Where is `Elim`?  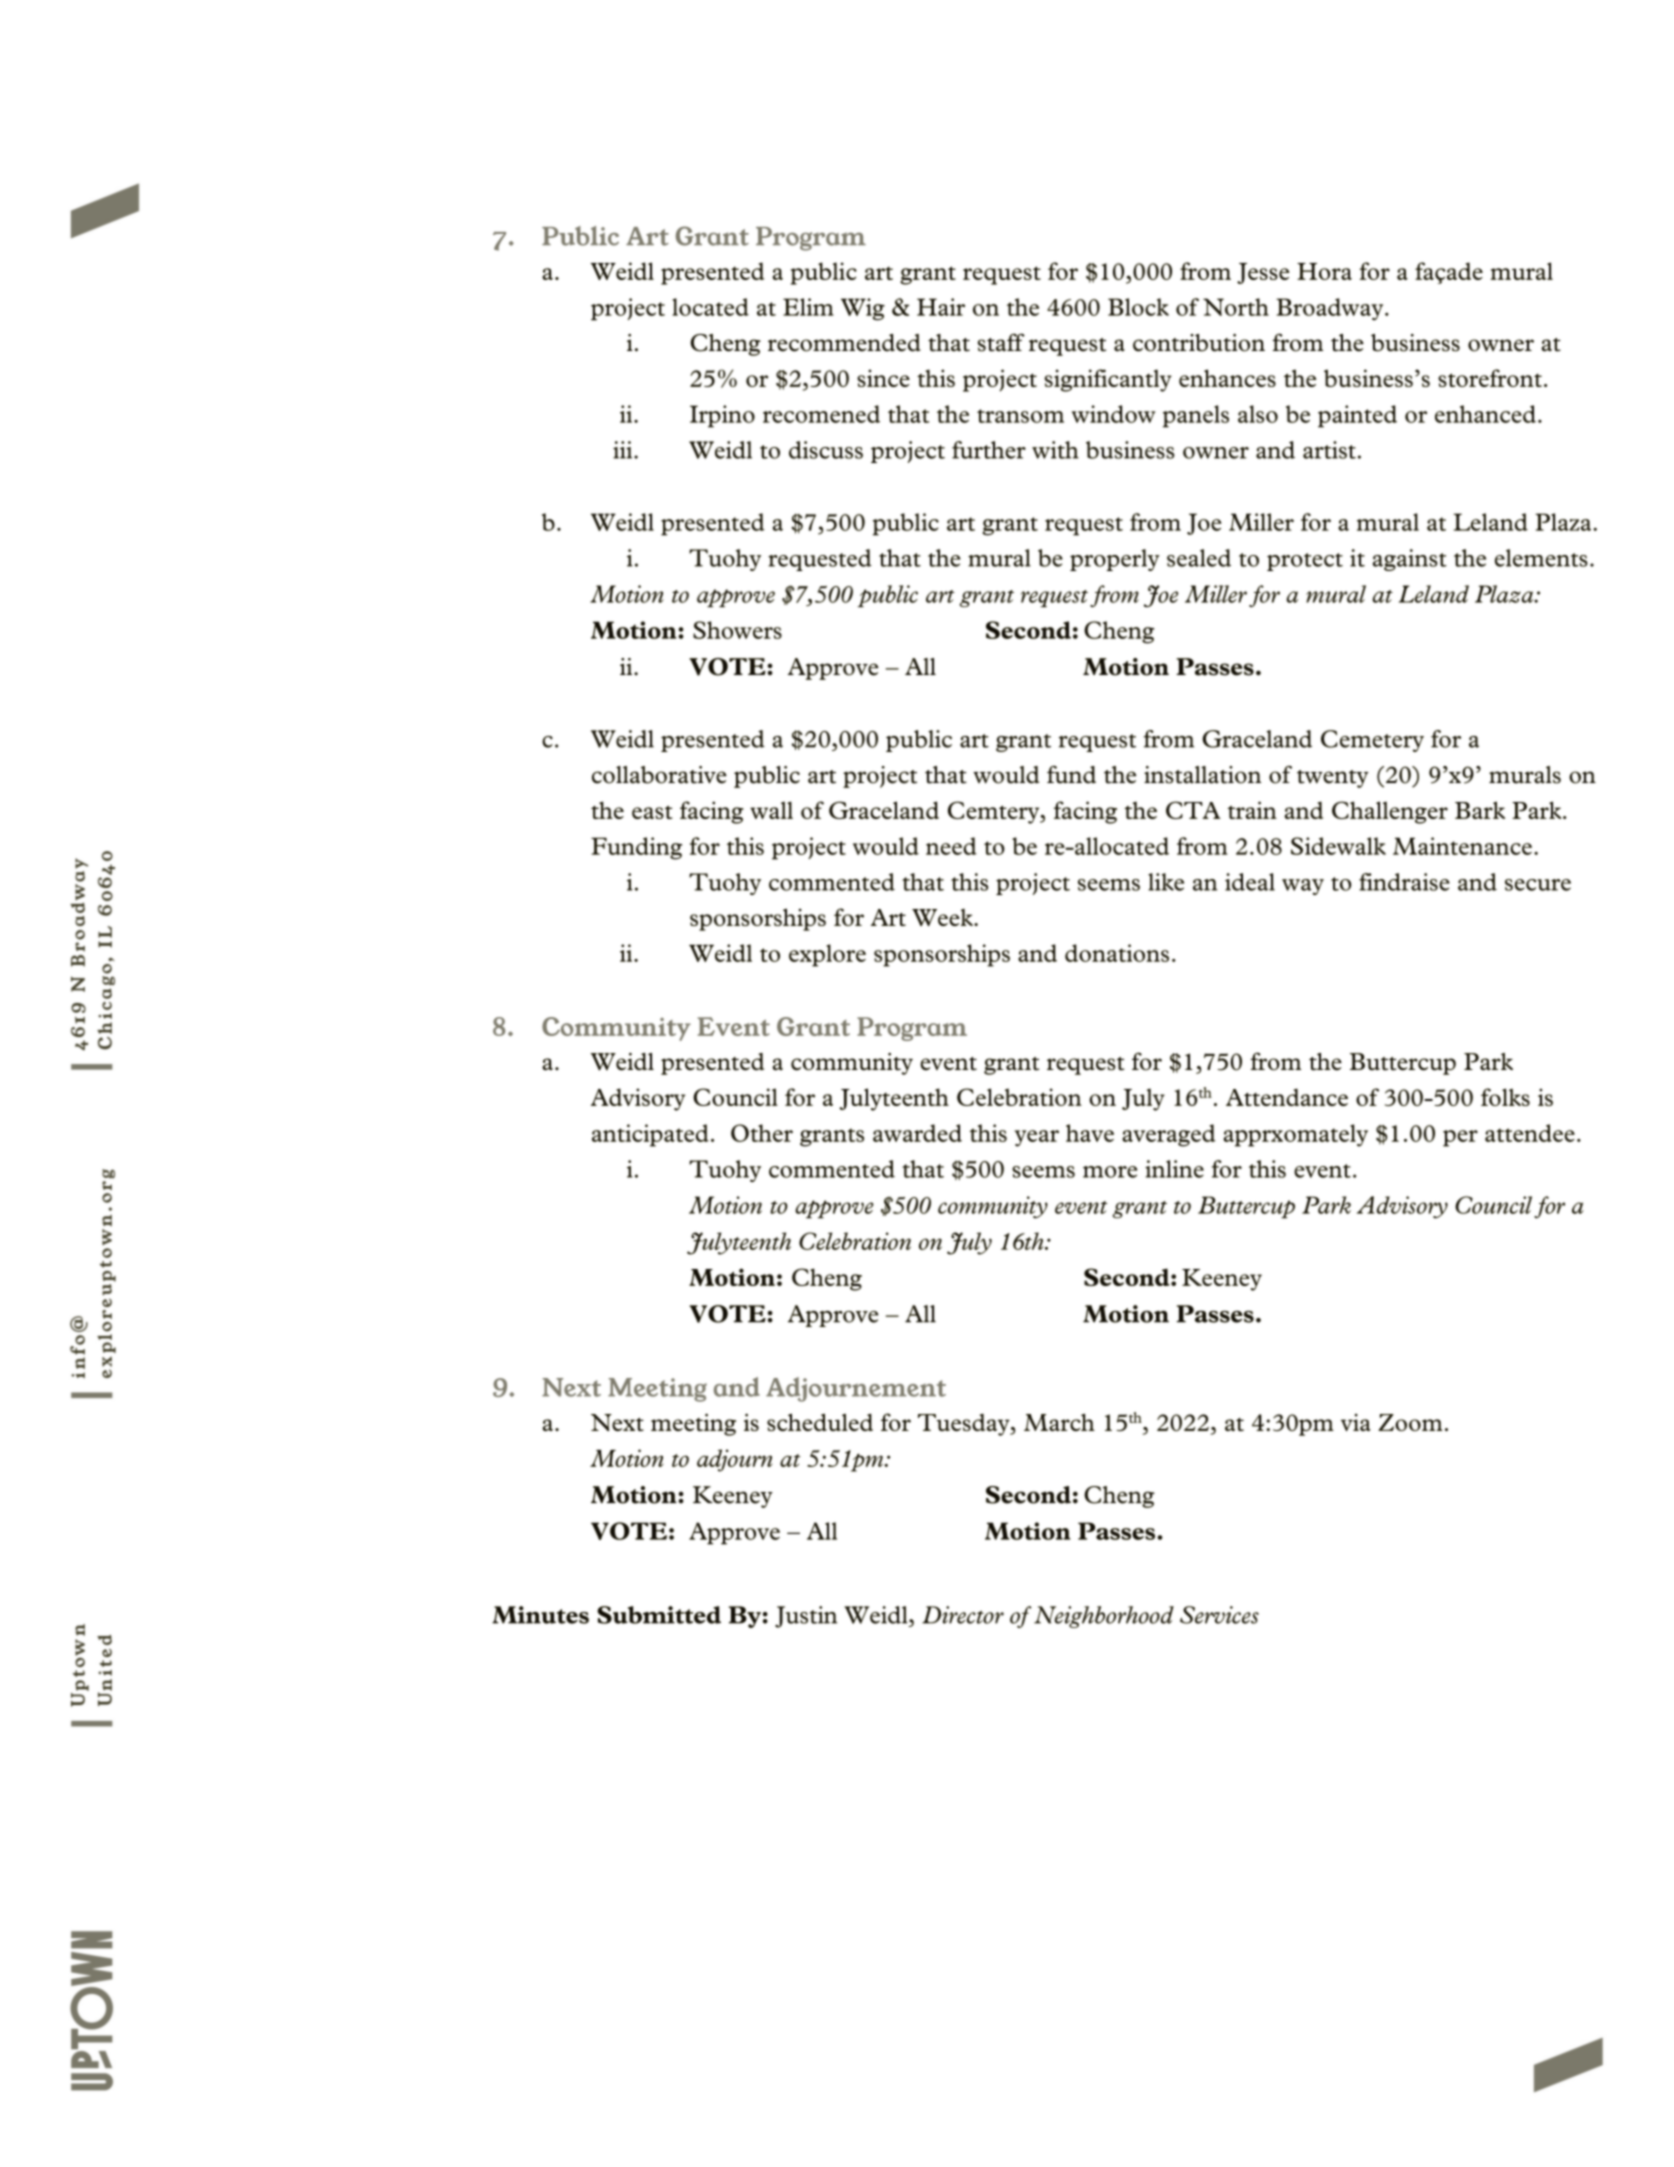 Elim is located at coordinates (808, 307).
